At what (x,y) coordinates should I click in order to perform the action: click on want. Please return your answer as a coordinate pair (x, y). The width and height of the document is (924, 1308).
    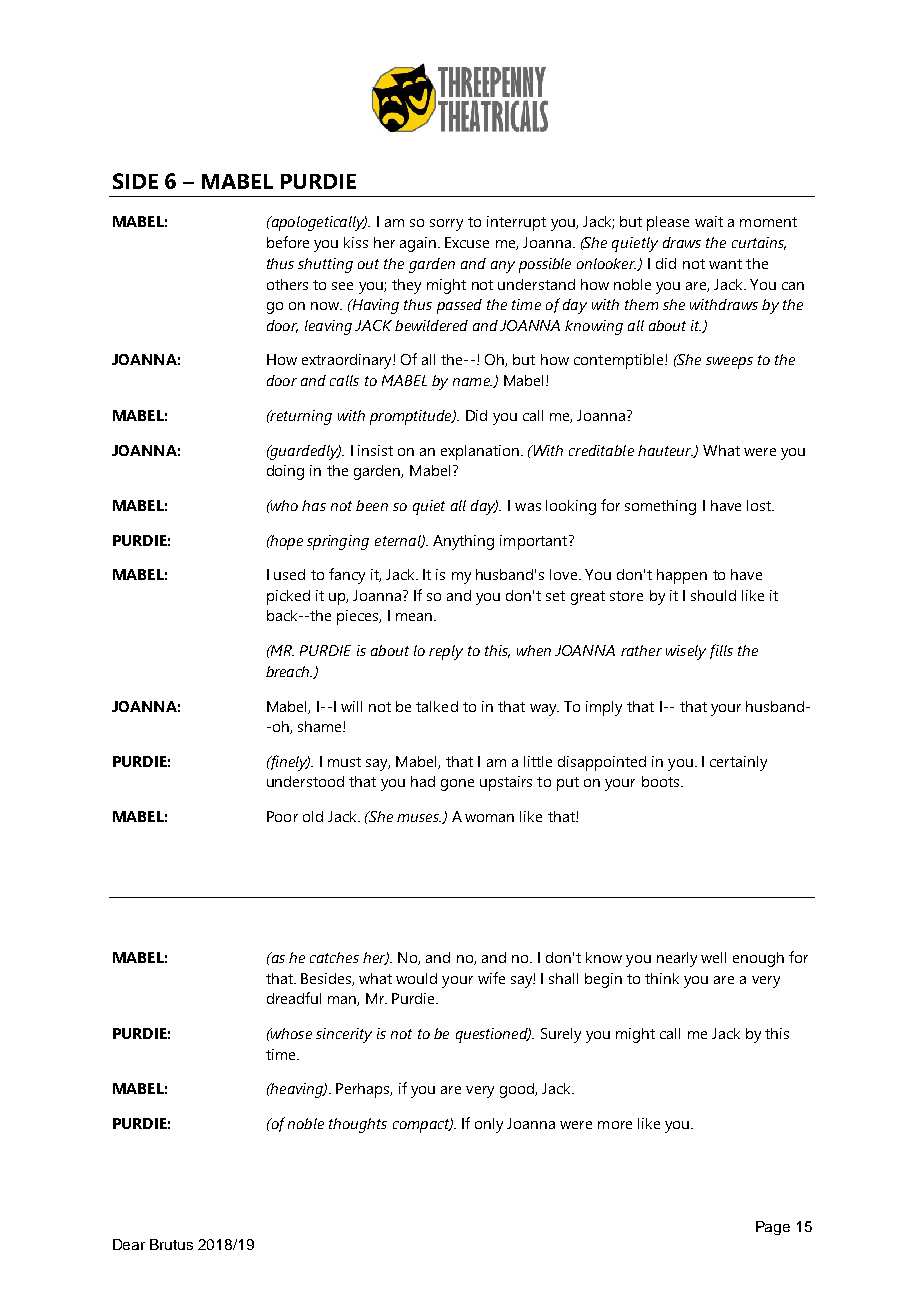
    Looking at the image, I should click on (725, 264).
